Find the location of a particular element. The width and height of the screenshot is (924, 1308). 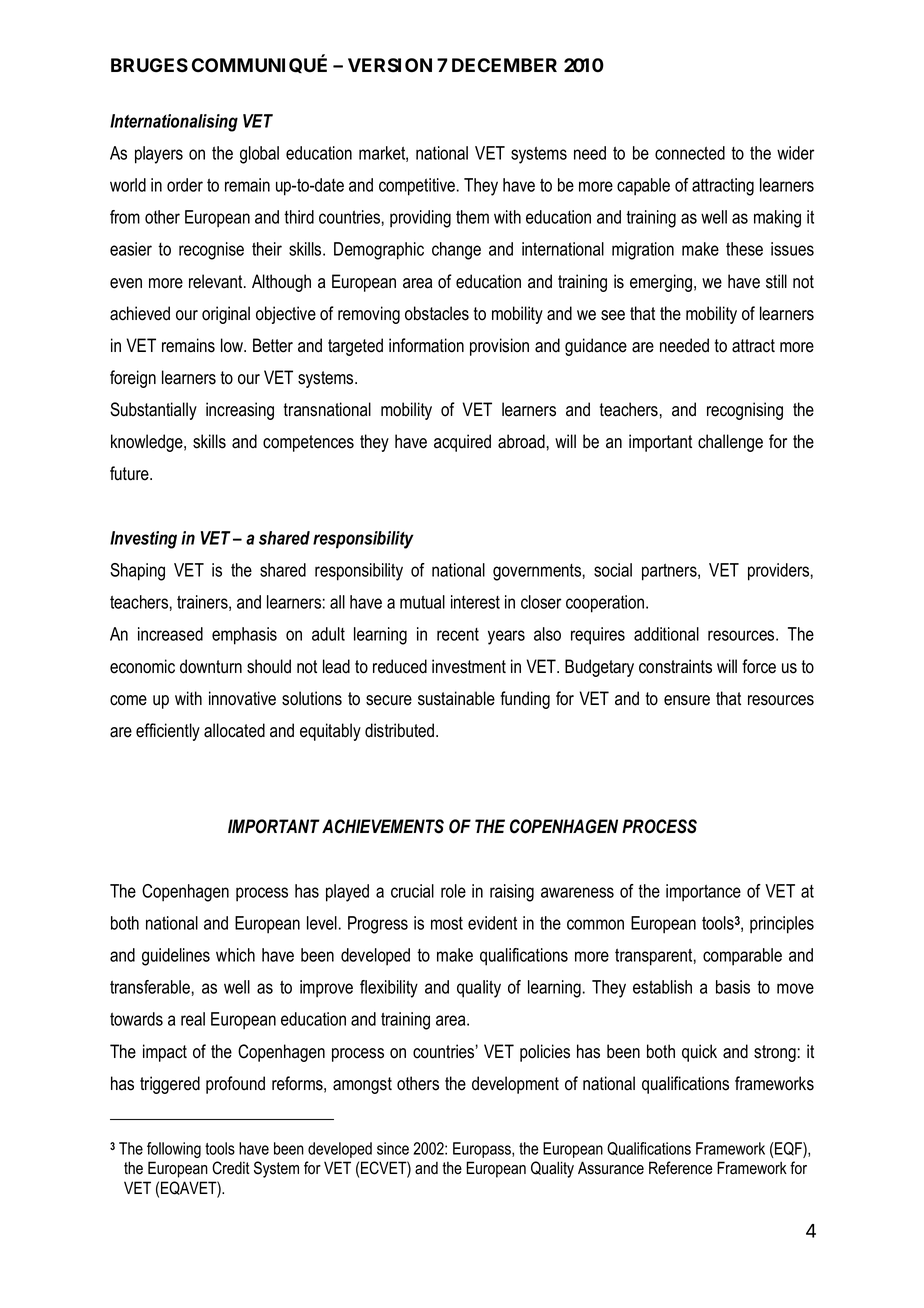

DECEMBER is located at coordinates (504, 65).
